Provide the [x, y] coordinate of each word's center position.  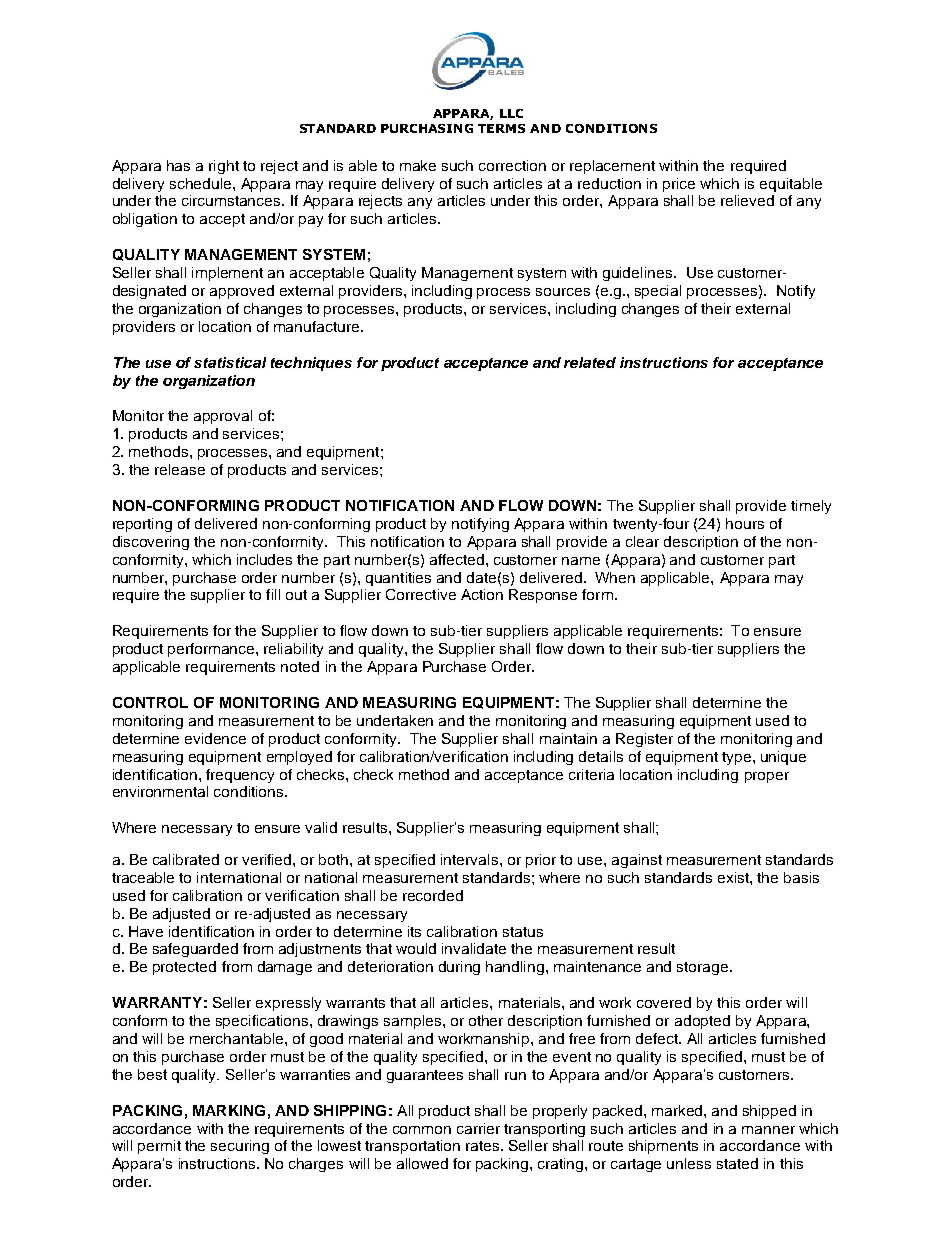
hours [745, 523]
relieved [747, 200]
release [180, 469]
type [738, 758]
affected [458, 559]
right [224, 167]
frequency [240, 776]
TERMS [501, 128]
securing [240, 1147]
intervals [471, 859]
